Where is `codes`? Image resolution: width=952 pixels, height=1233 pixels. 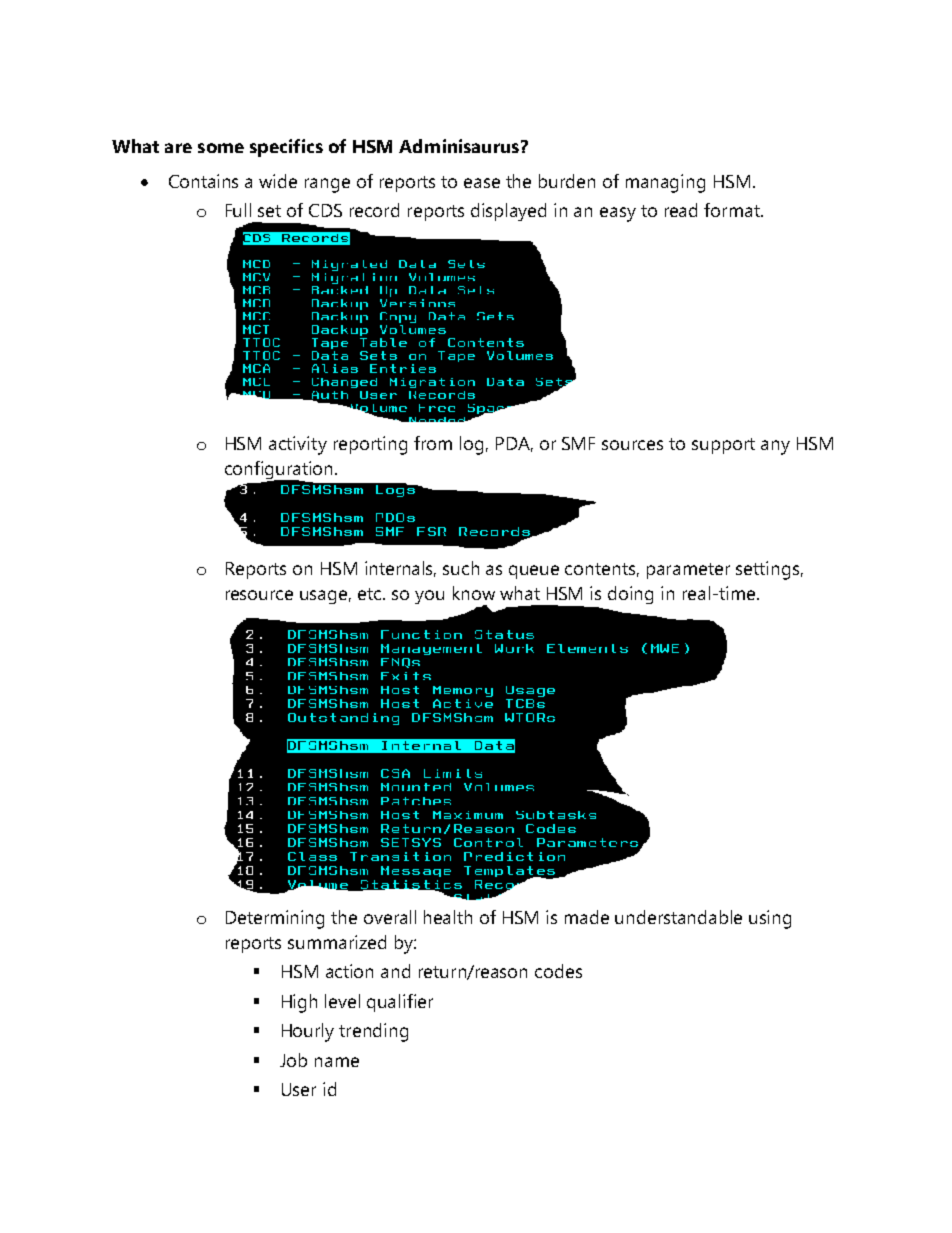 codes is located at coordinates (558, 971).
